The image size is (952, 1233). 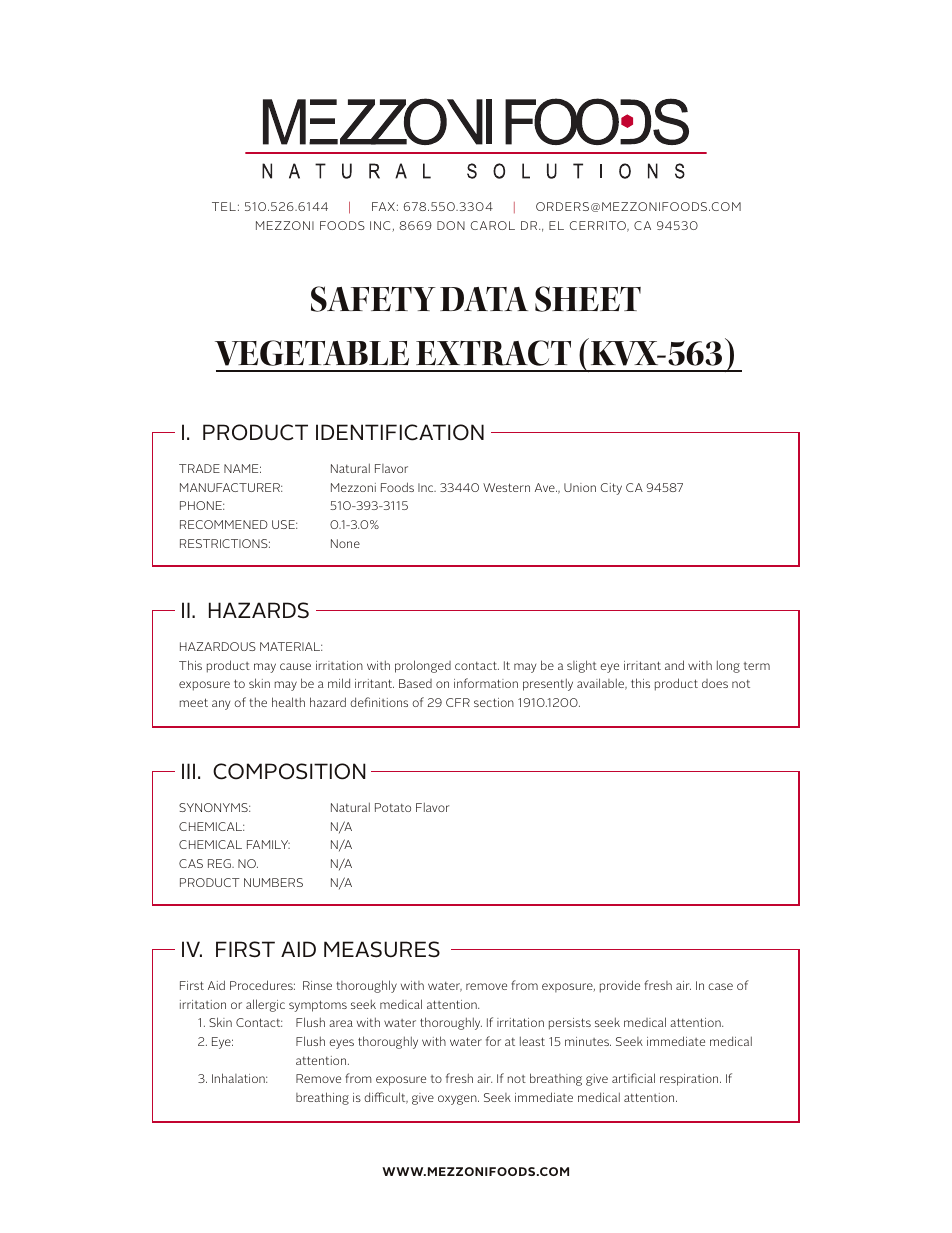 I want to click on MEASURES, so click(x=382, y=949).
